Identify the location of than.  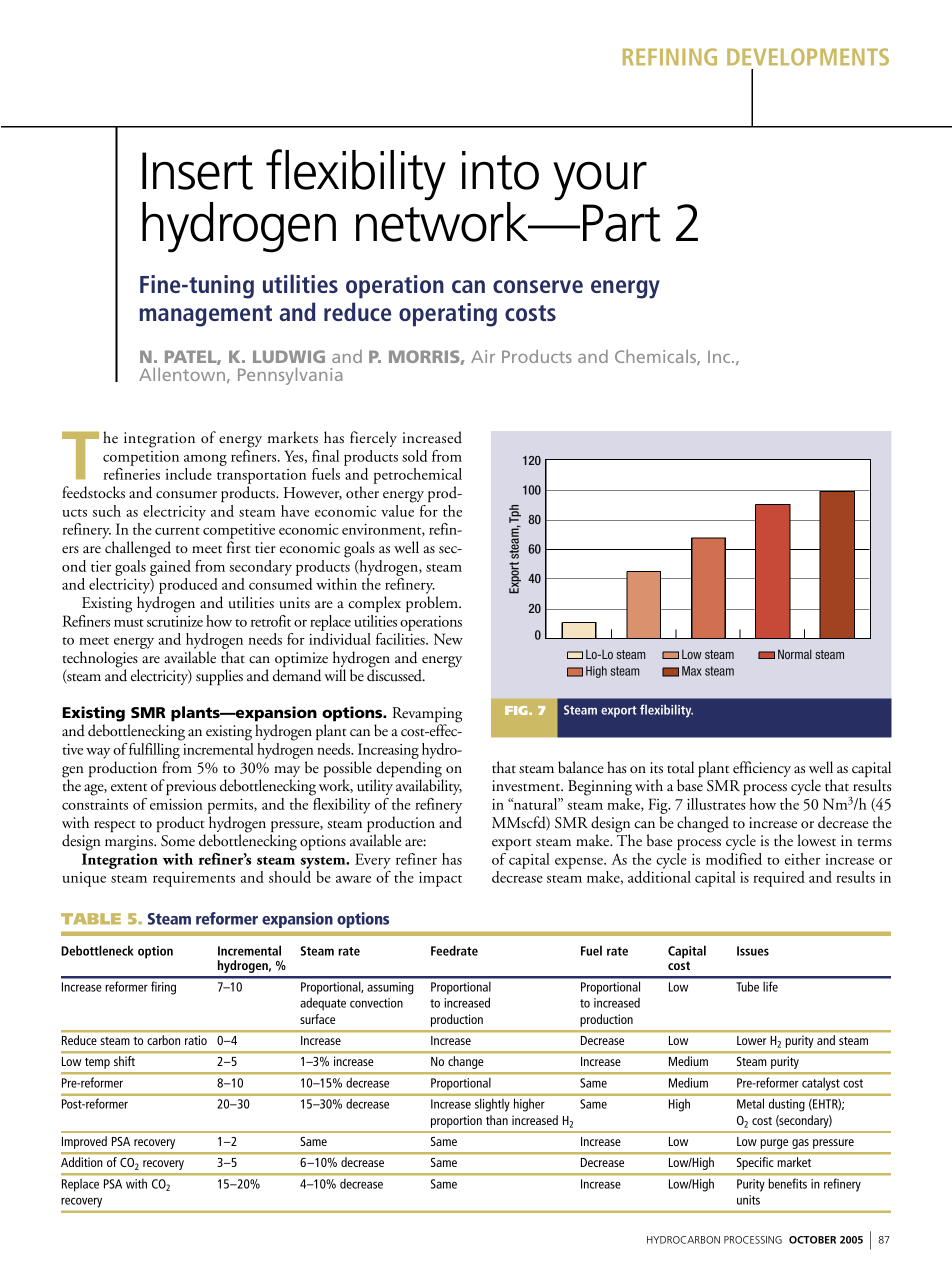
(497, 1120).
